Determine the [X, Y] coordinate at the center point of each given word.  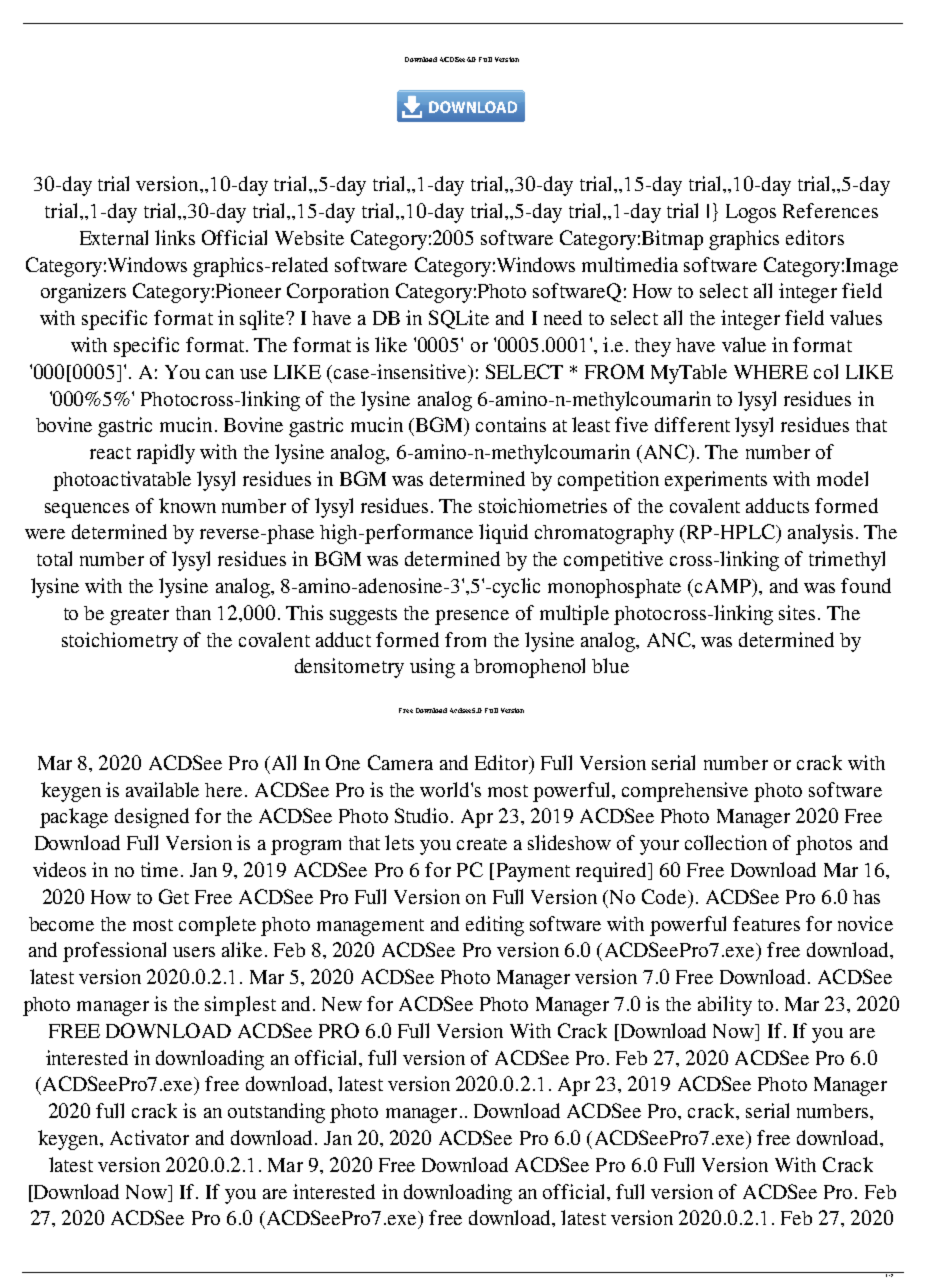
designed [152, 818]
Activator [149, 1137]
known [187, 505]
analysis [820, 534]
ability [725, 1006]
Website [309, 237]
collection [726, 842]
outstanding [276, 1113]
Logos [751, 213]
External [114, 237]
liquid [503, 534]
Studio [421, 815]
